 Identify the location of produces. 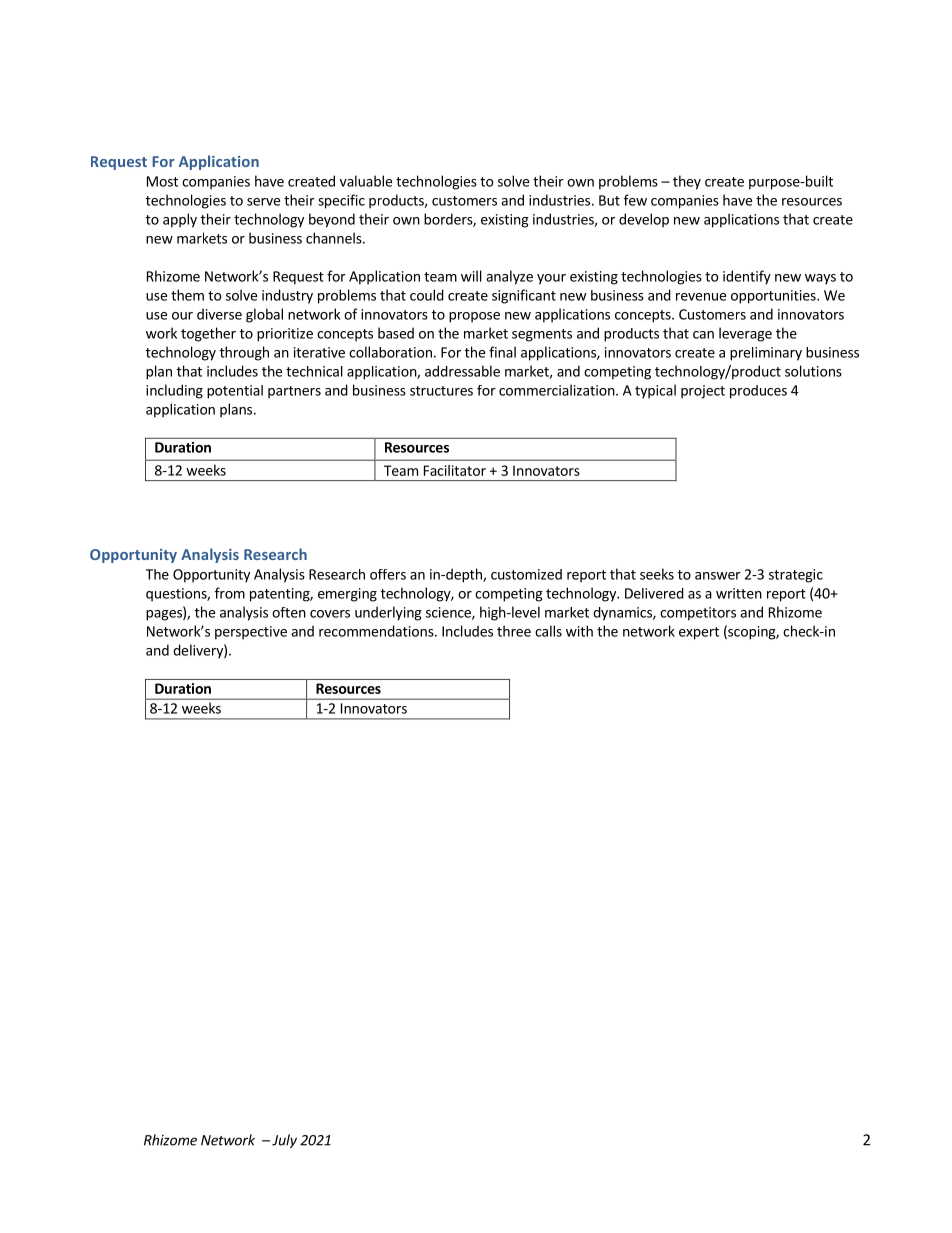
(758, 392).
